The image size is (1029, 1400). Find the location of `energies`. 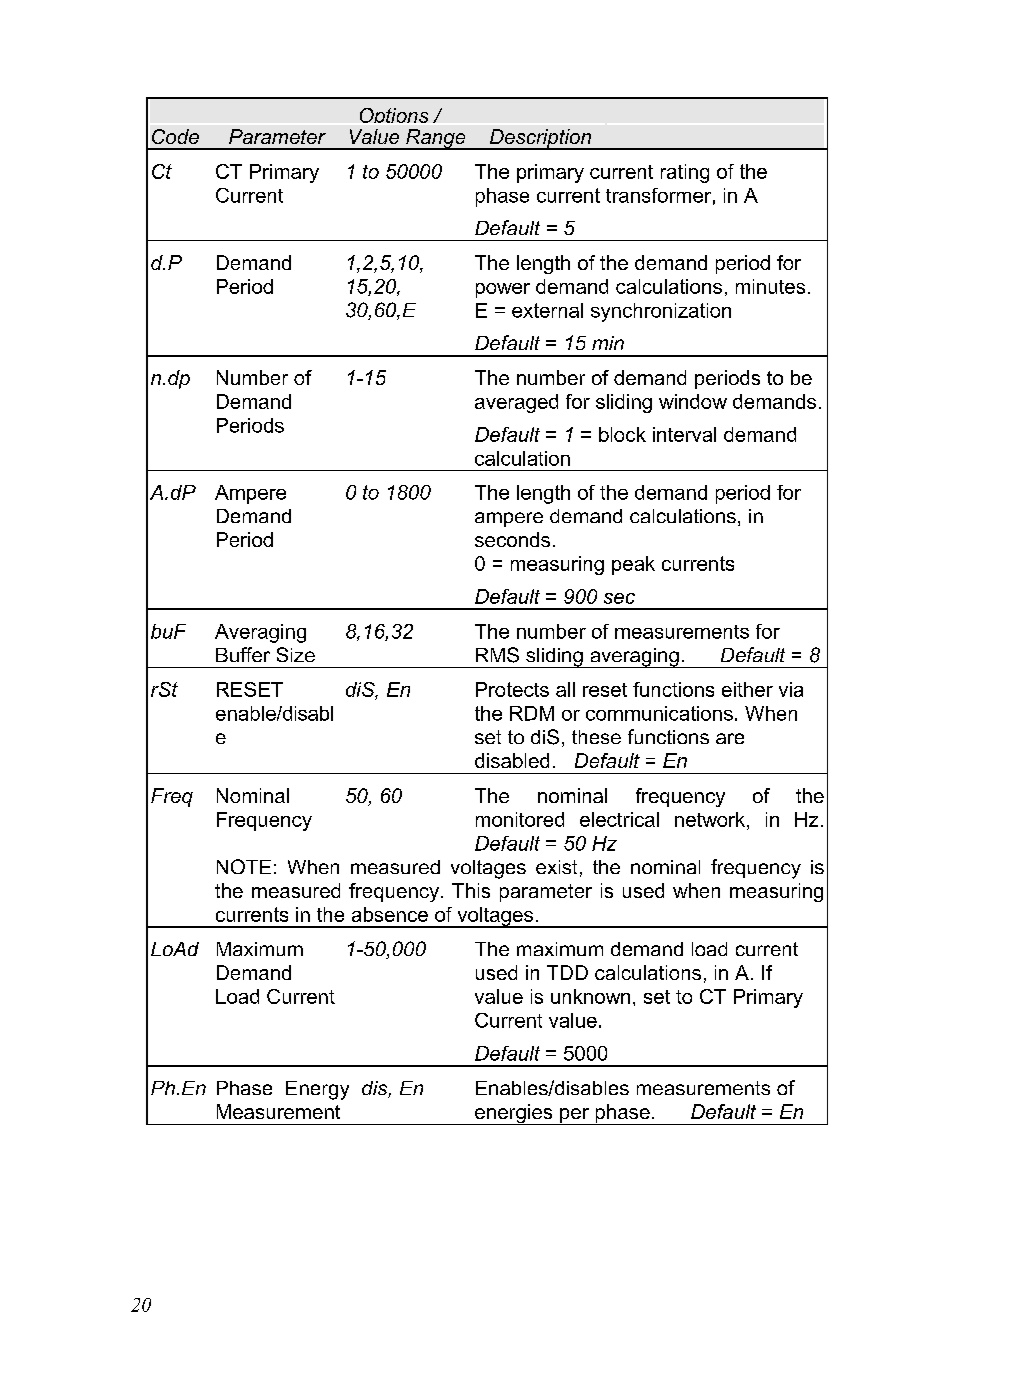

energies is located at coordinates (514, 1114).
